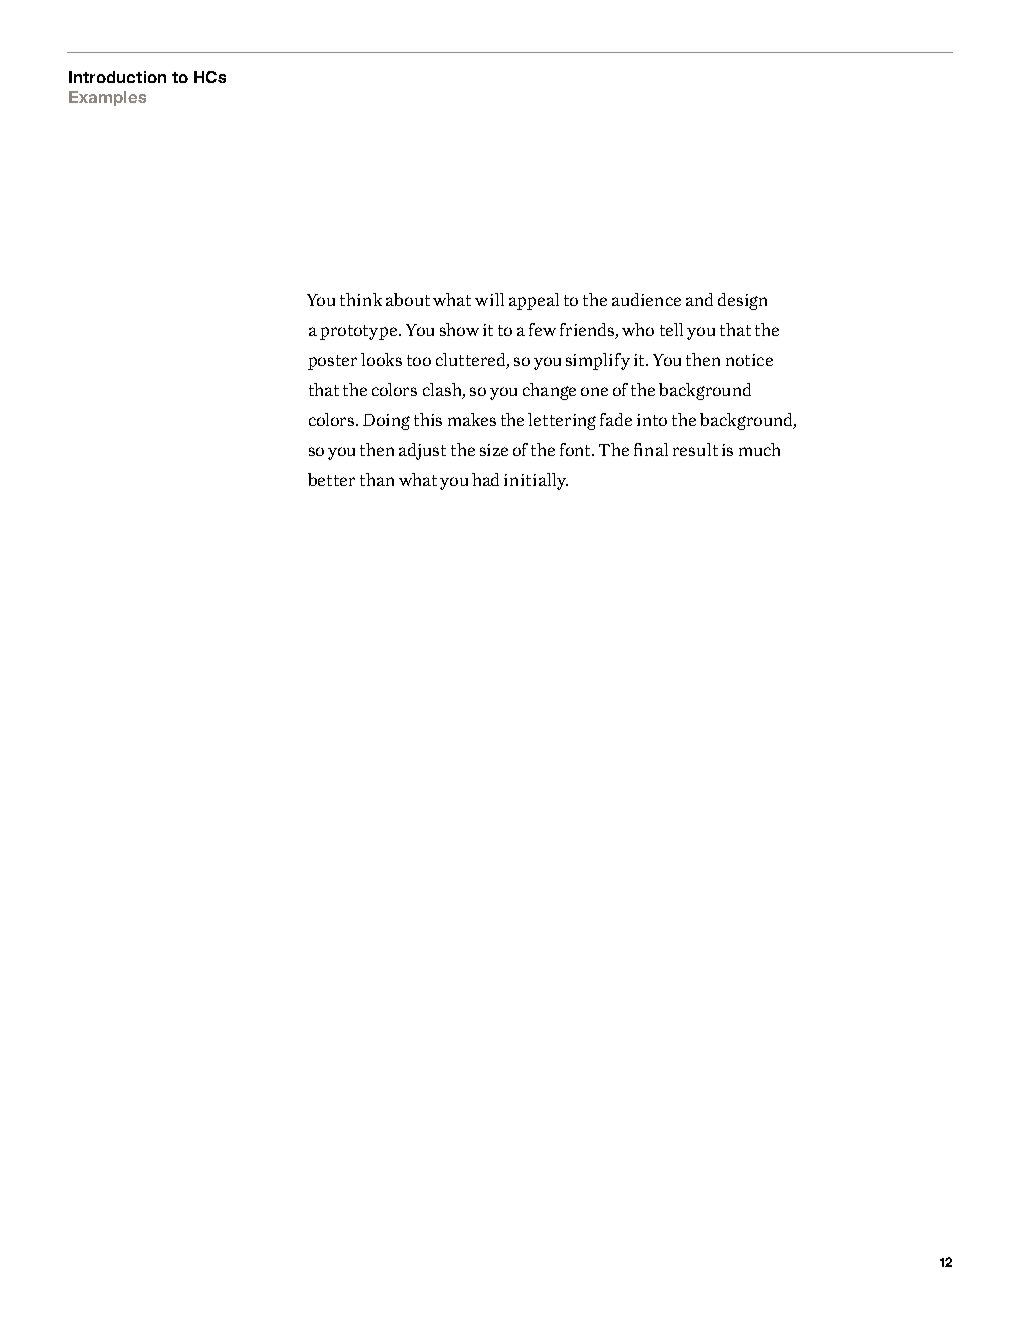  I want to click on about, so click(408, 299).
